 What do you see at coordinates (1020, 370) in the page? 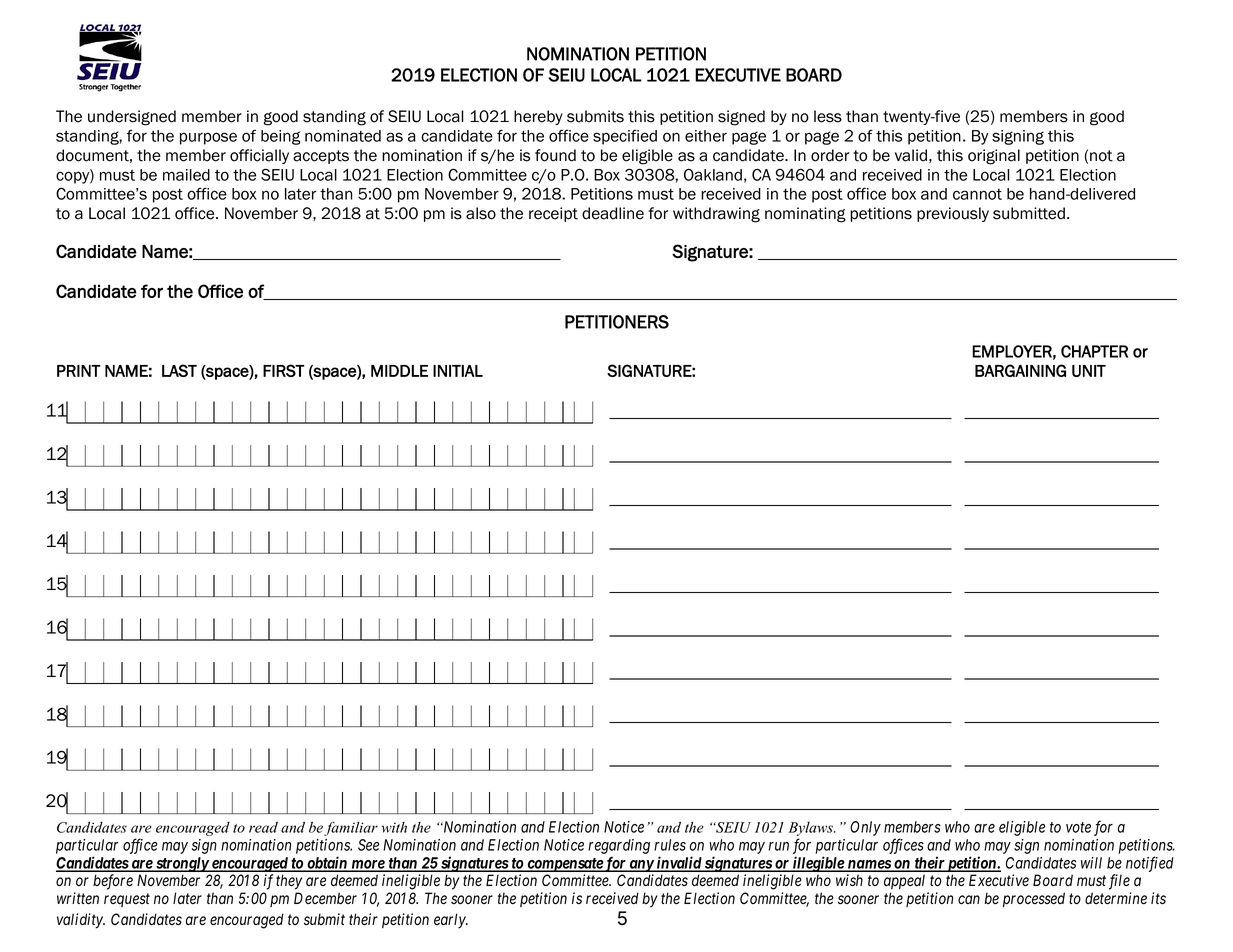
I see `BARGAINING` at bounding box center [1020, 370].
